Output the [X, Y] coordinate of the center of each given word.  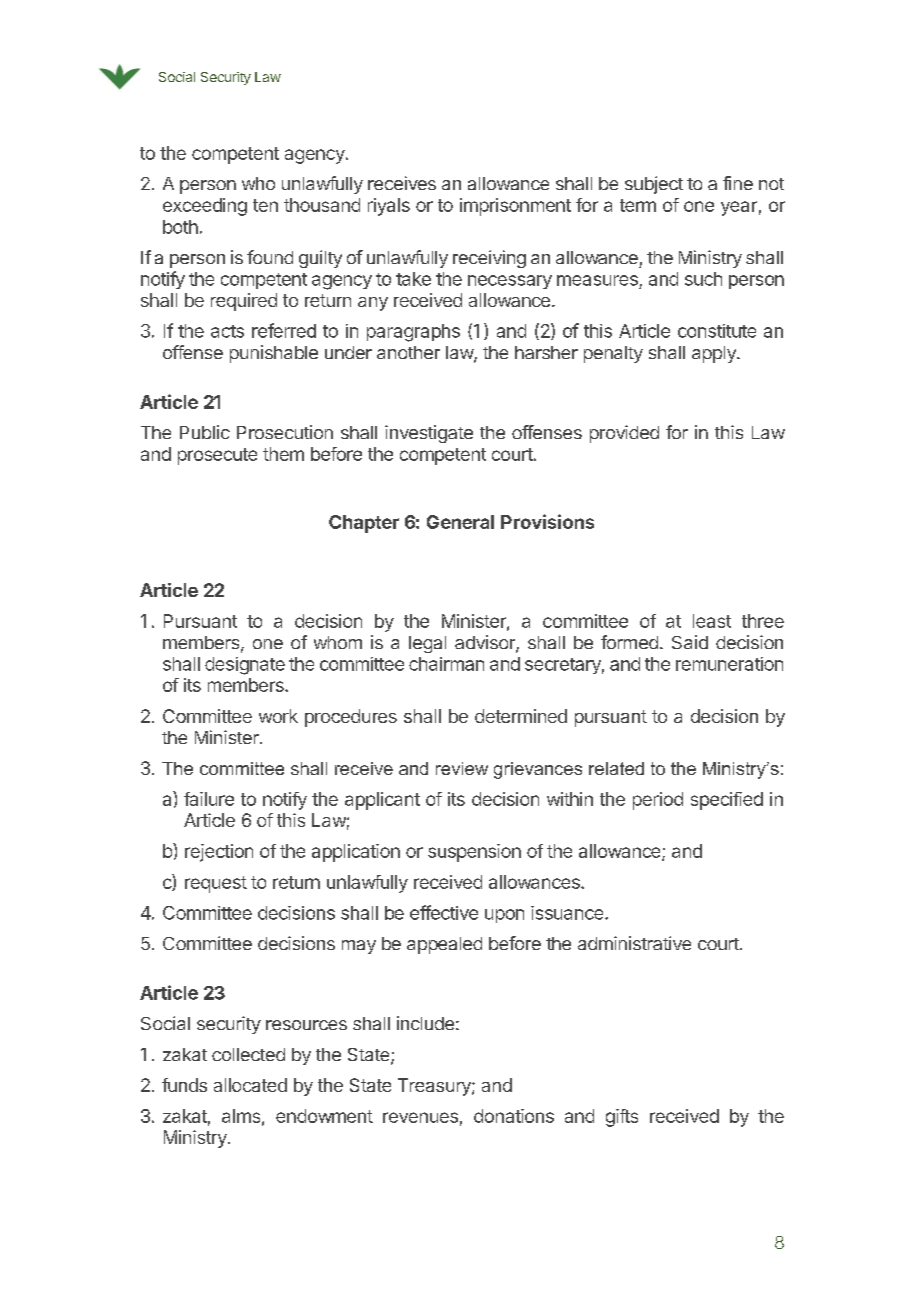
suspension [474, 853]
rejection [219, 853]
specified [727, 801]
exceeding [205, 207]
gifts [622, 1118]
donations [514, 1116]
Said [690, 642]
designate [245, 666]
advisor [486, 643]
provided [624, 434]
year [739, 208]
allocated [250, 1085]
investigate [429, 434]
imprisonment [515, 207]
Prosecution [285, 432]
